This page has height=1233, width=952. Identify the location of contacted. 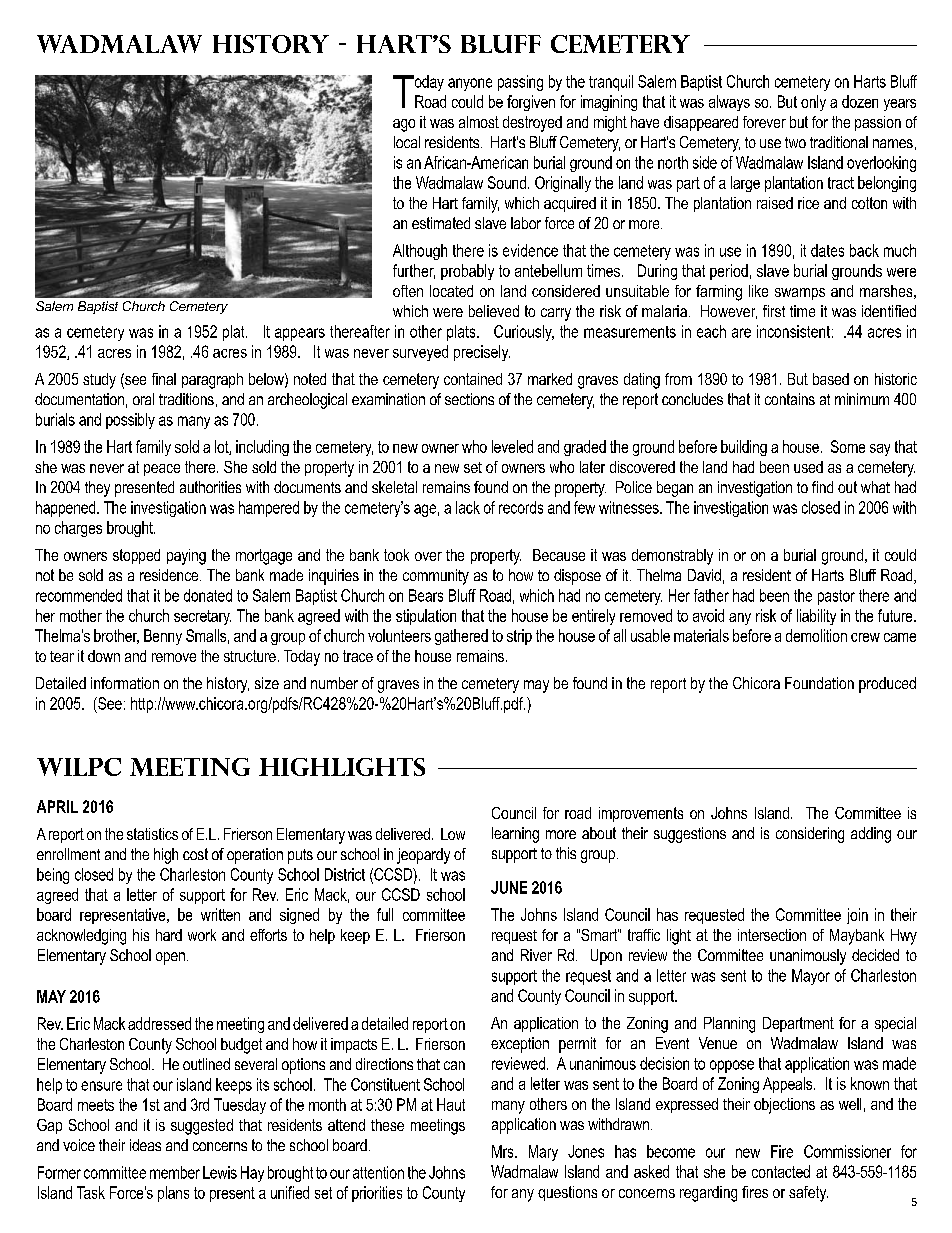
(781, 1171).
